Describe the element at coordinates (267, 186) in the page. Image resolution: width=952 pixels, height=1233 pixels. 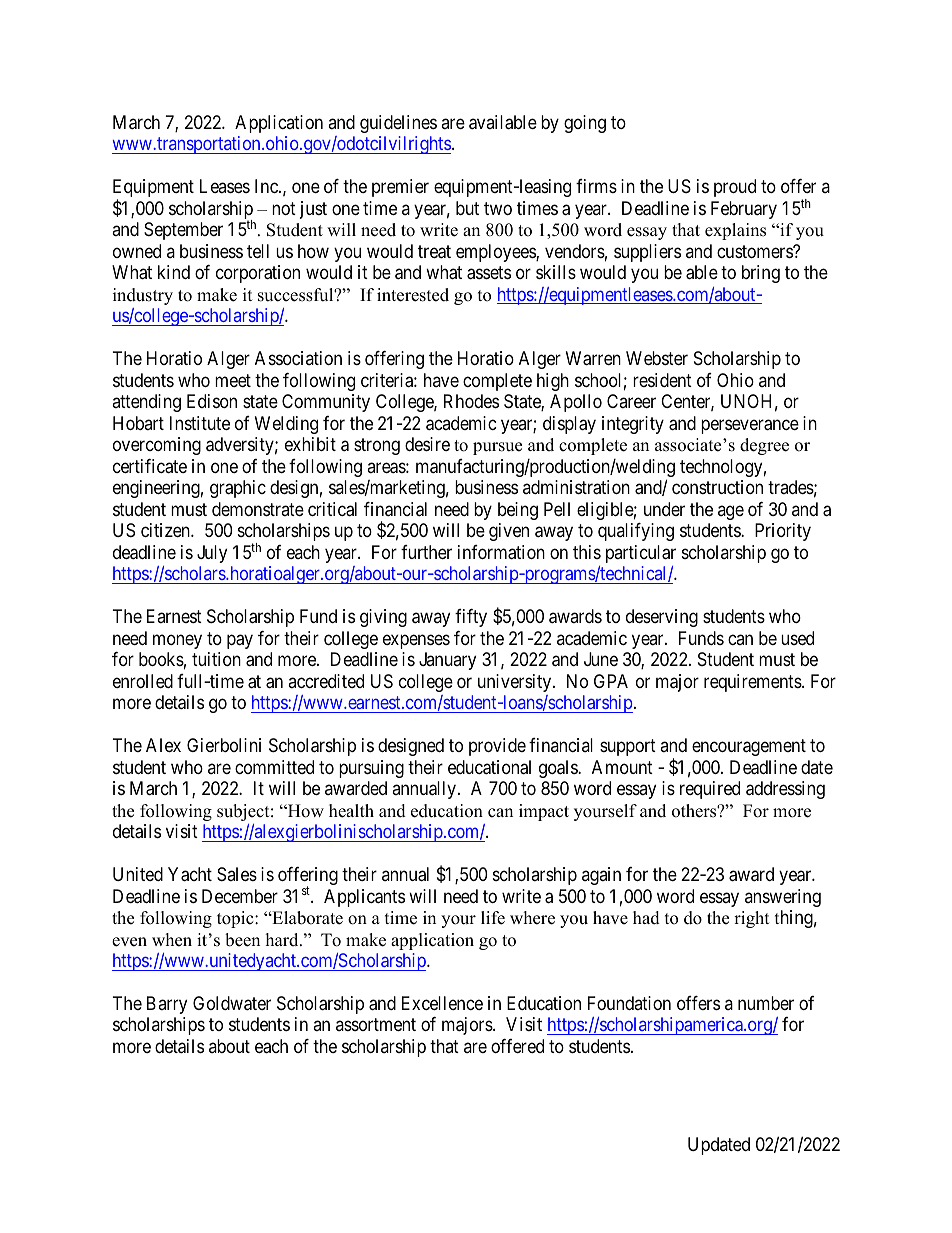
I see `Inc` at that location.
